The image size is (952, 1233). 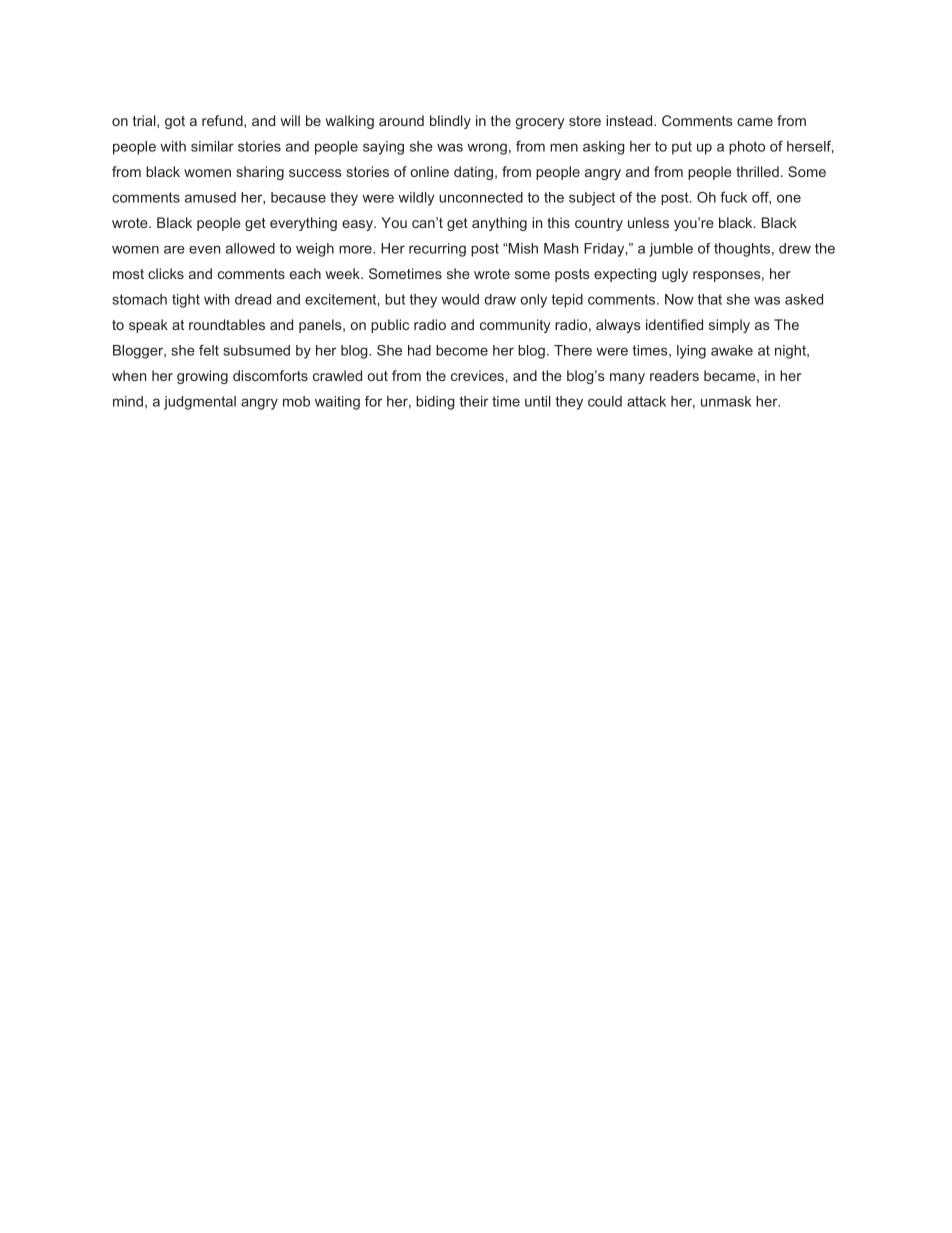 What do you see at coordinates (200, 403) in the document?
I see `judgmental` at bounding box center [200, 403].
